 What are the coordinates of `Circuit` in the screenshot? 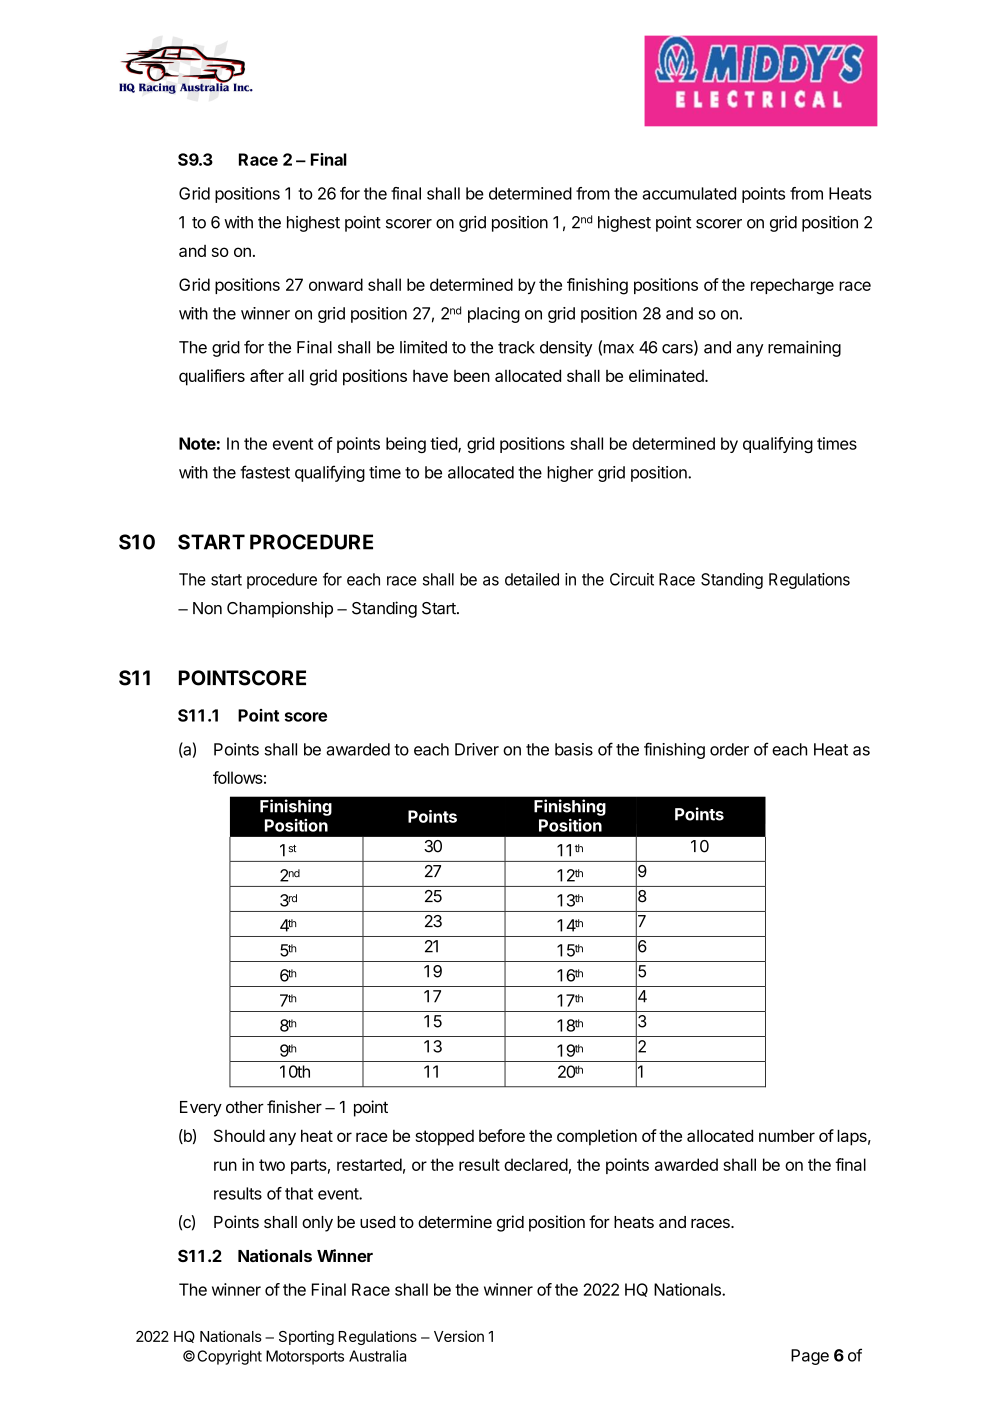 It's located at (632, 579).
